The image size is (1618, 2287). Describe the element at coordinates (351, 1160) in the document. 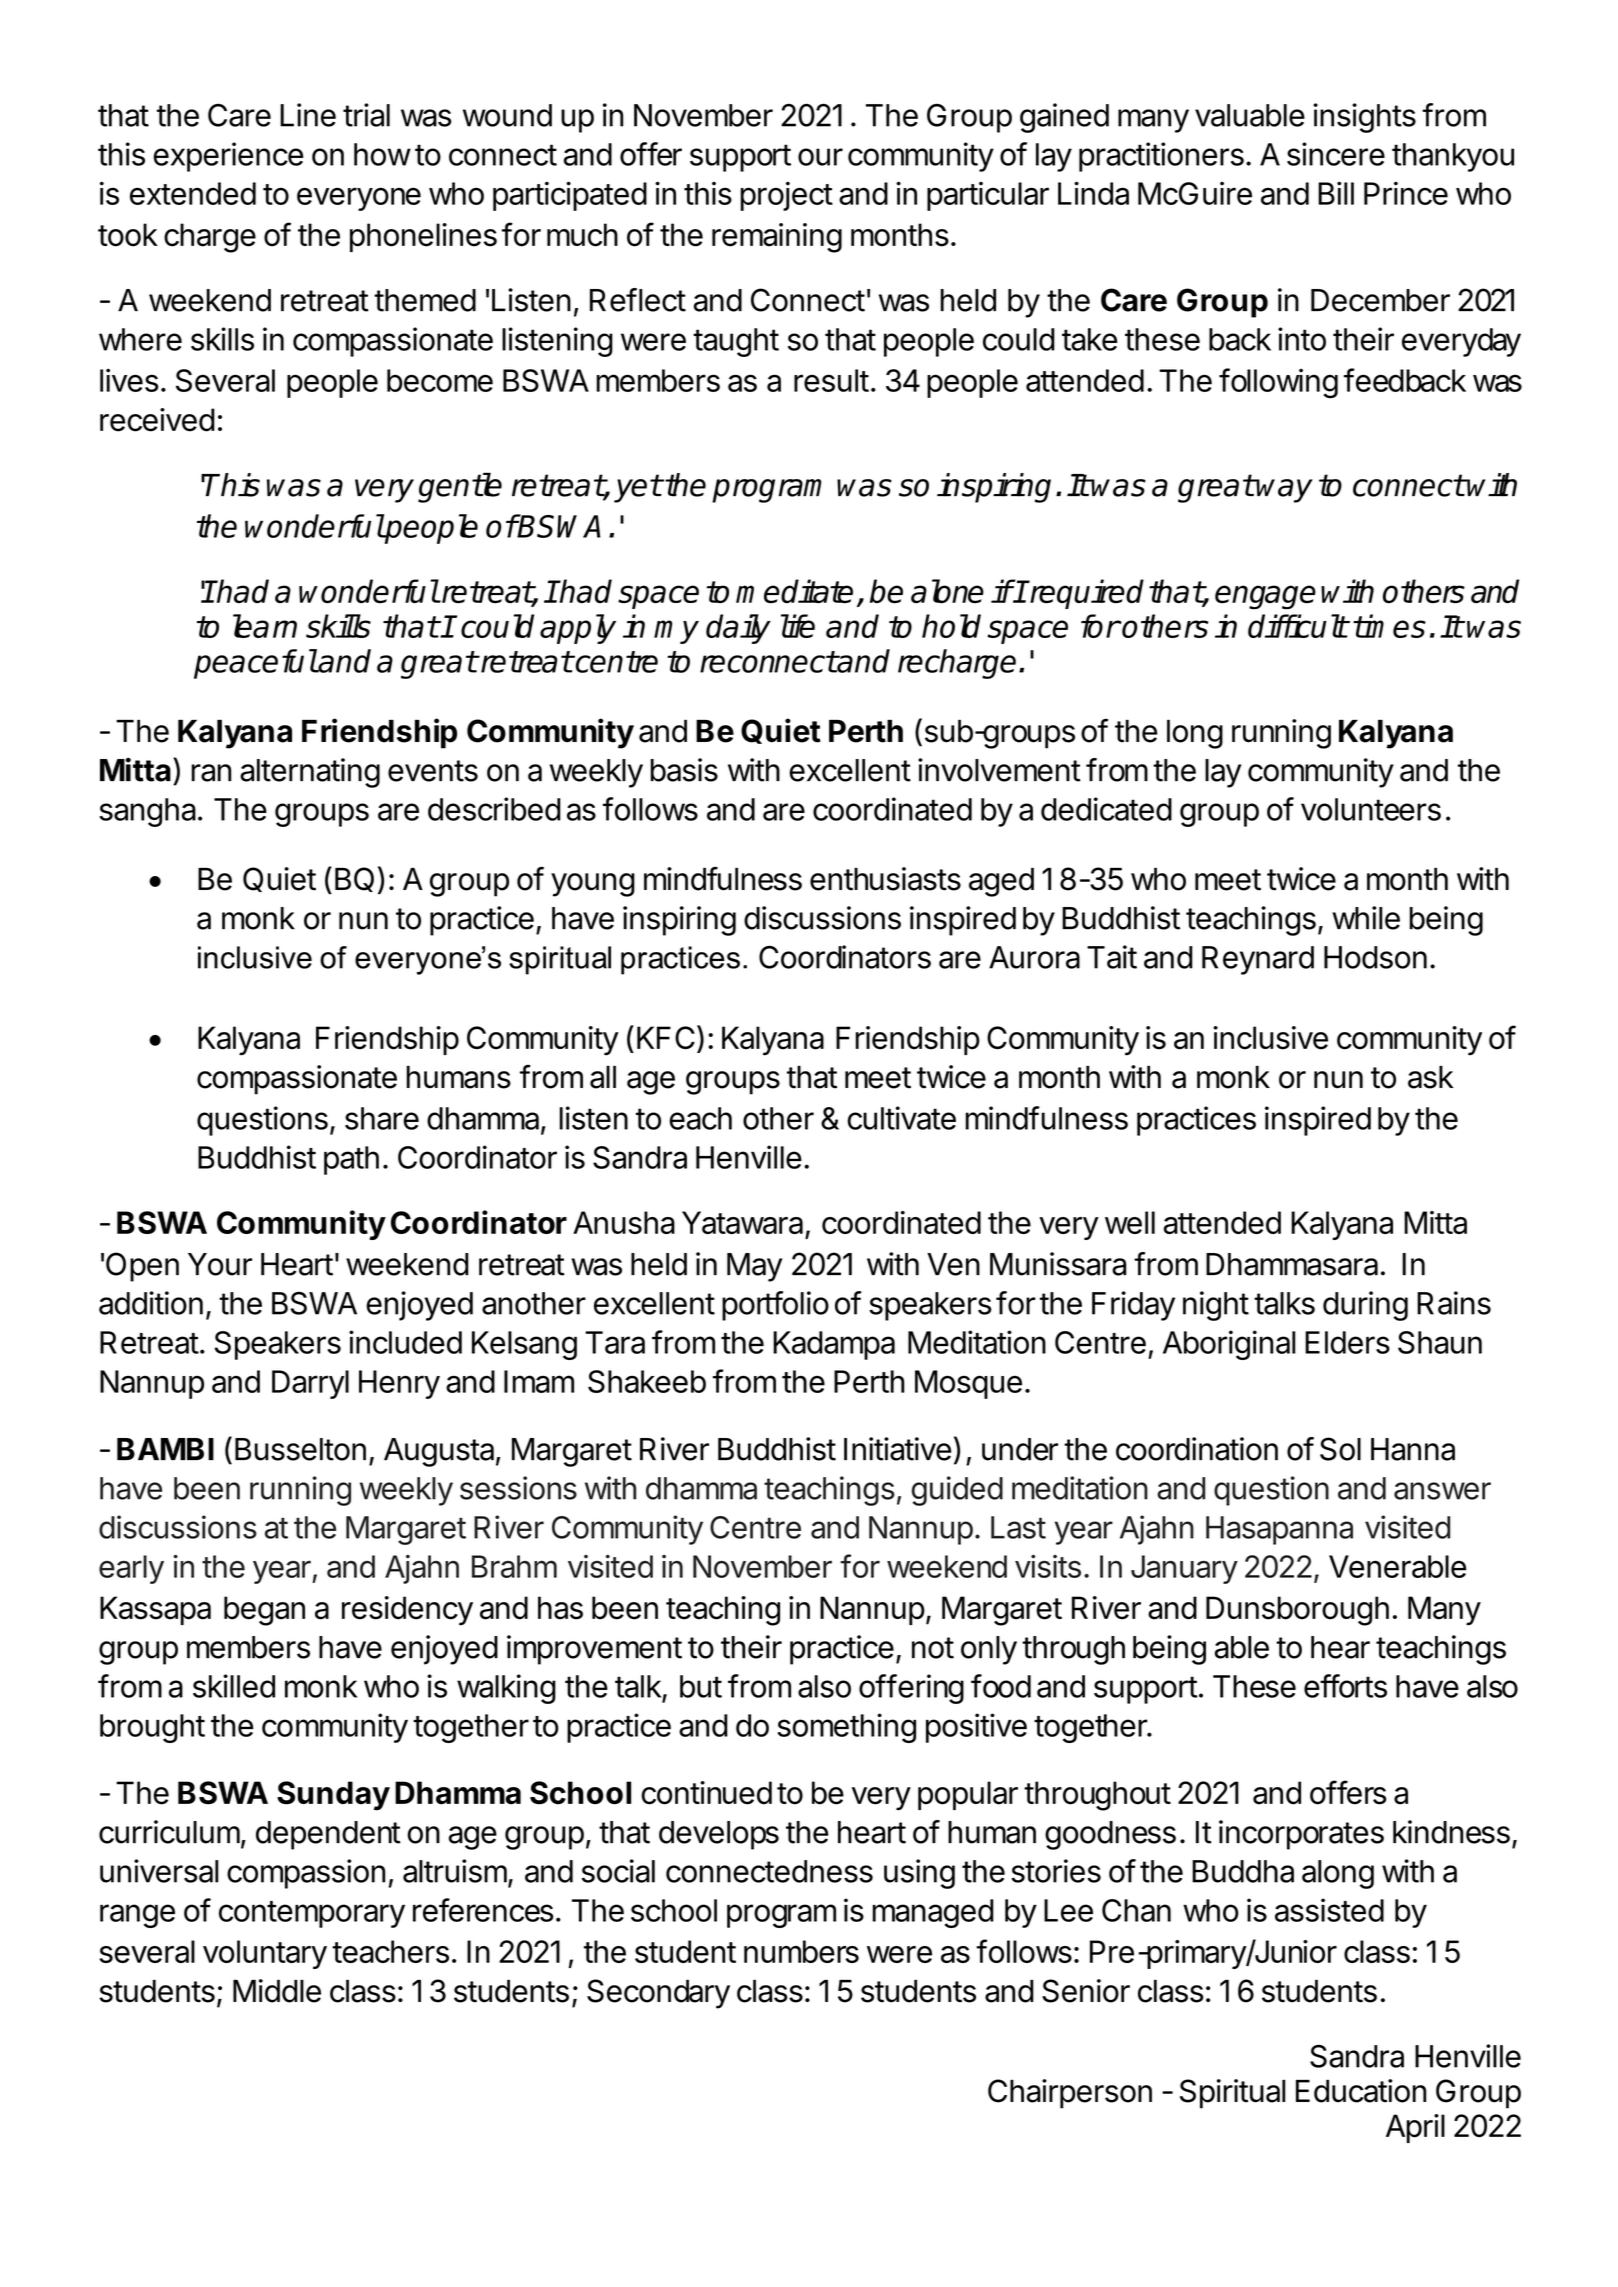

I see `path` at that location.
